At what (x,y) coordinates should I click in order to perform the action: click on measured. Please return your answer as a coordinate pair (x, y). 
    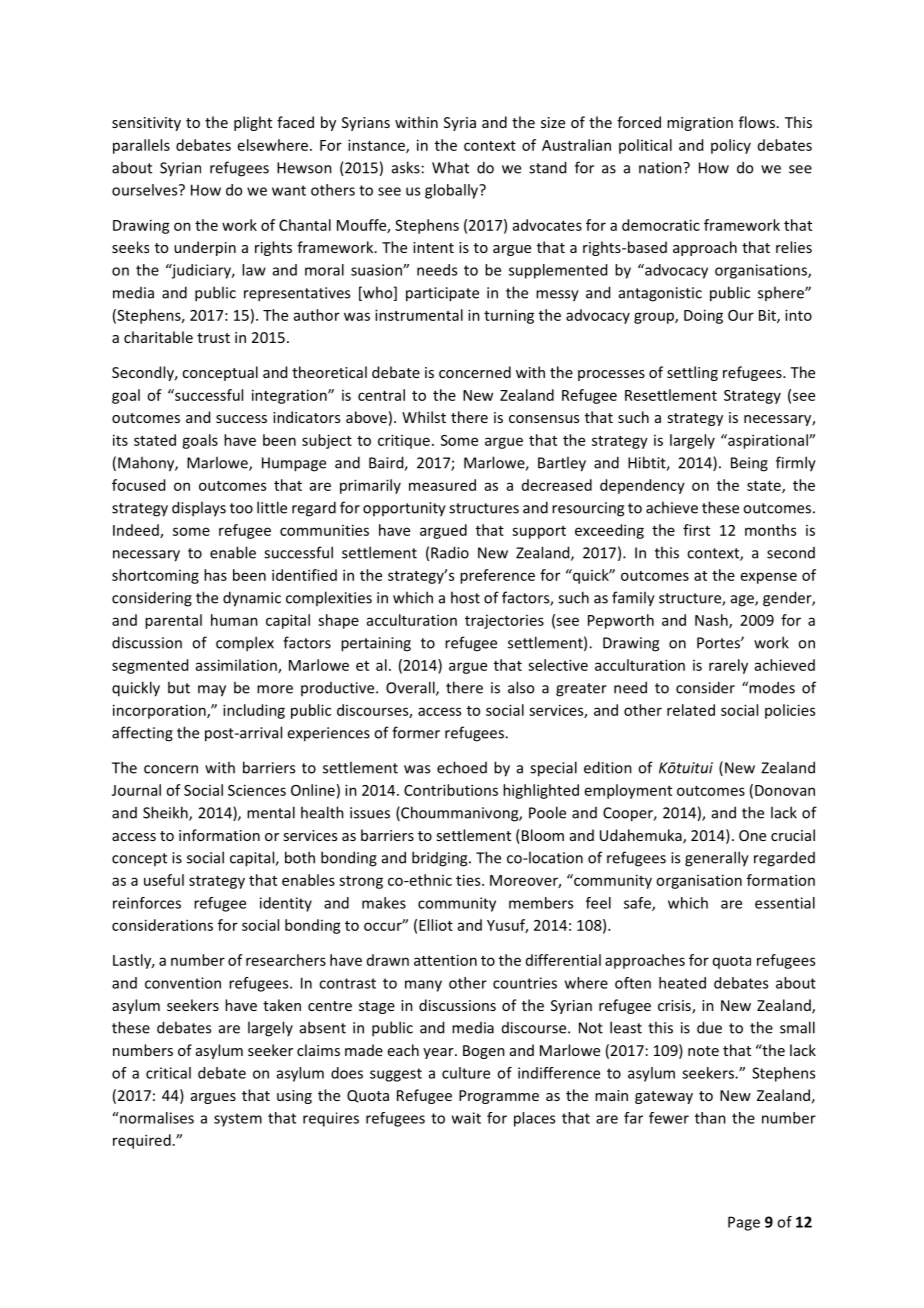
    Looking at the image, I should click on (442, 485).
